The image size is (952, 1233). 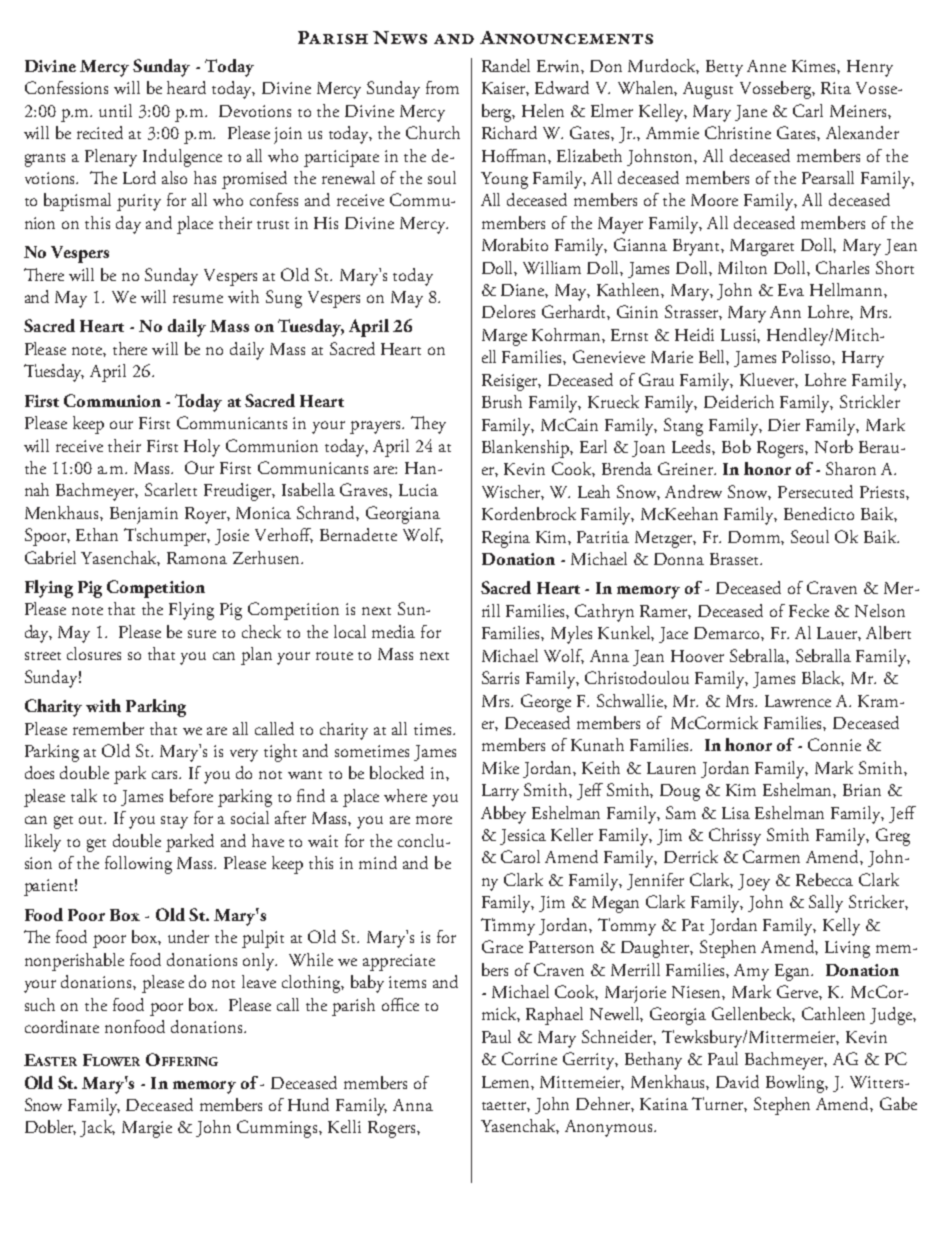 What do you see at coordinates (97, 1128) in the image?
I see `Jack` at bounding box center [97, 1128].
